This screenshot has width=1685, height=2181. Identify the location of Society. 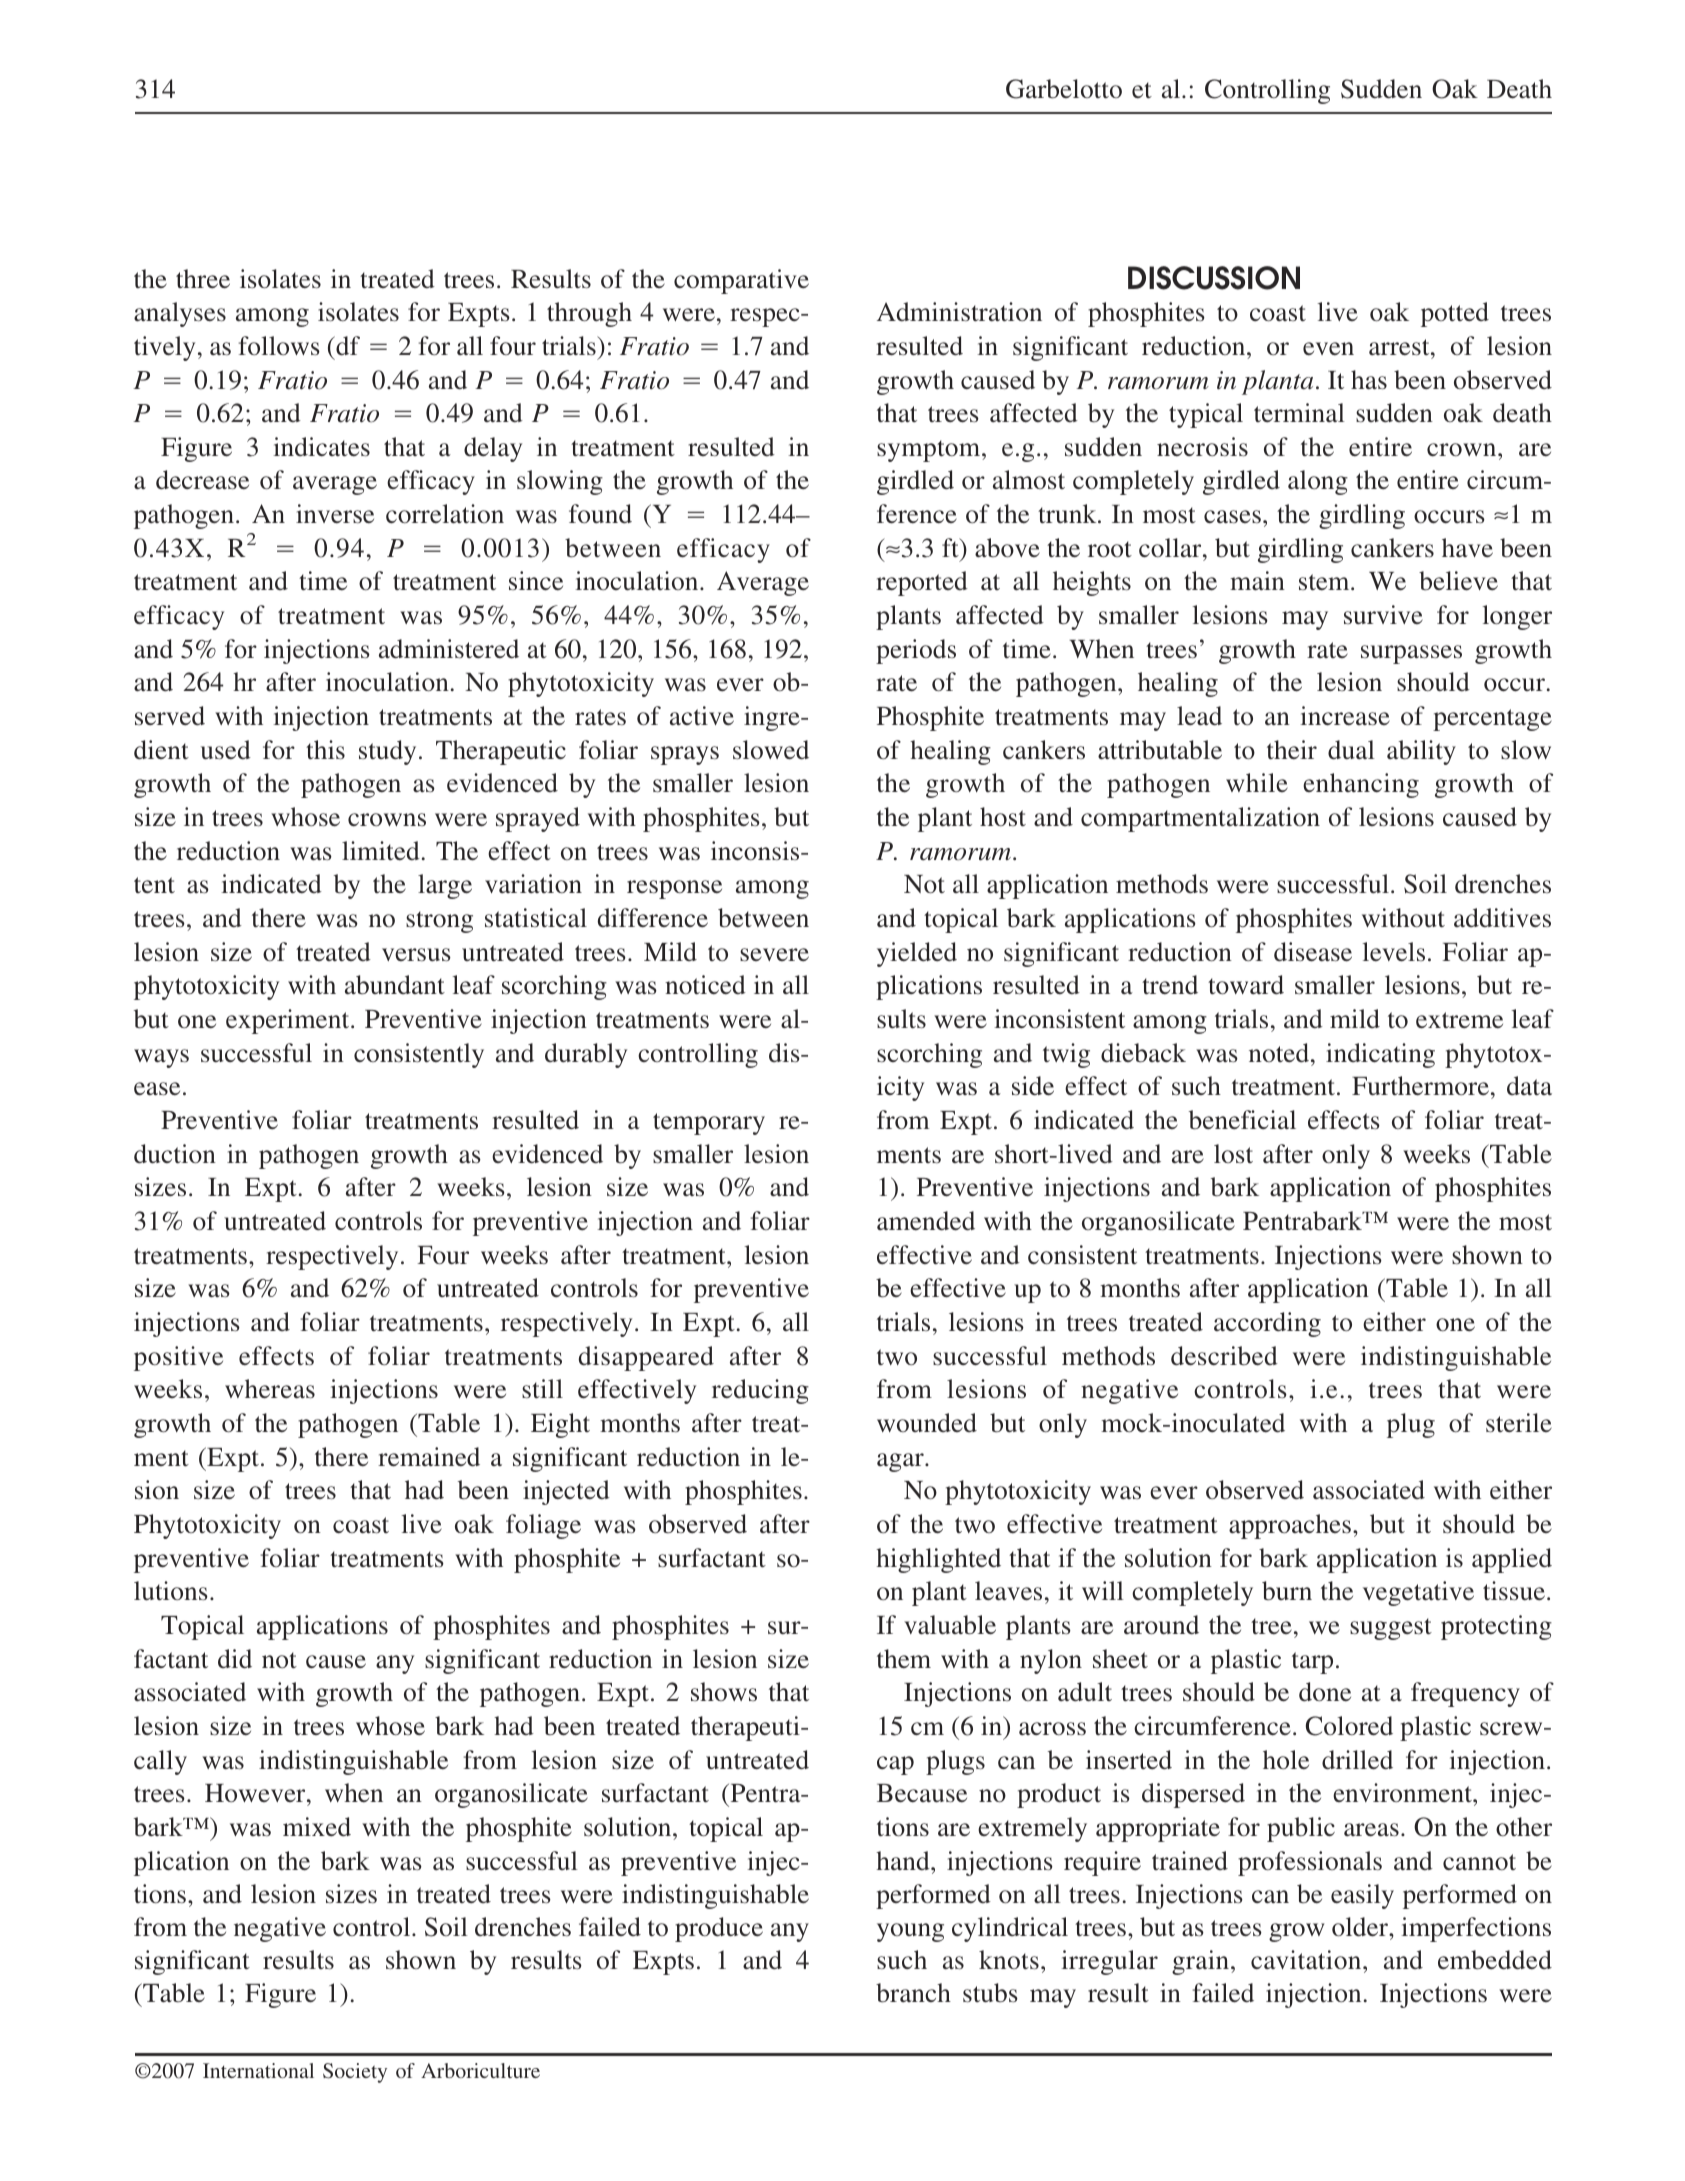
(355, 2073).
